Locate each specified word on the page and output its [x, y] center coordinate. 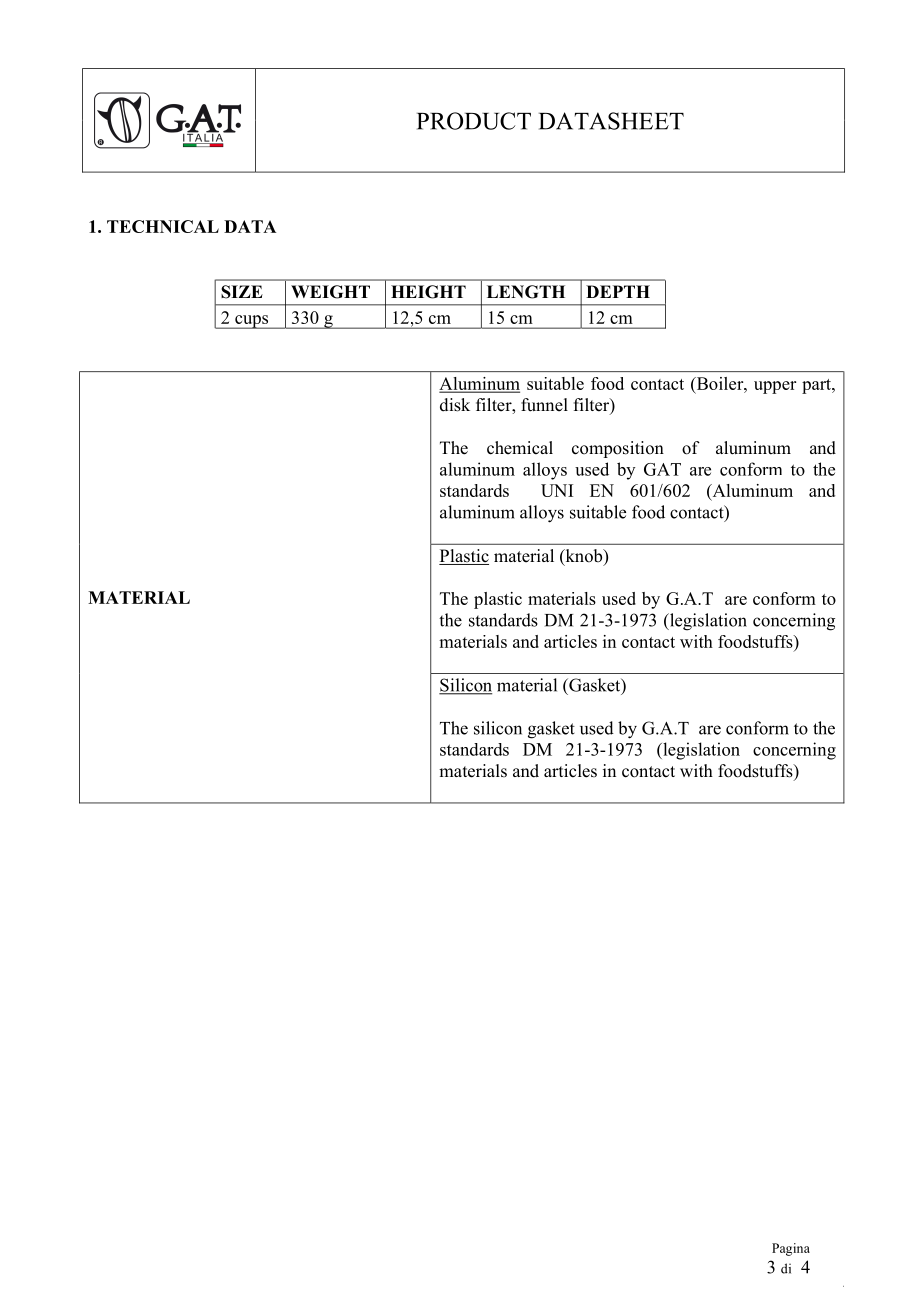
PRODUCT [474, 121]
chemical [520, 448]
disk [455, 405]
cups [252, 322]
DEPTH [618, 291]
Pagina [791, 1249]
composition [618, 449]
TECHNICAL [163, 226]
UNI [557, 490]
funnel [544, 405]
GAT [662, 469]
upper [775, 387]
